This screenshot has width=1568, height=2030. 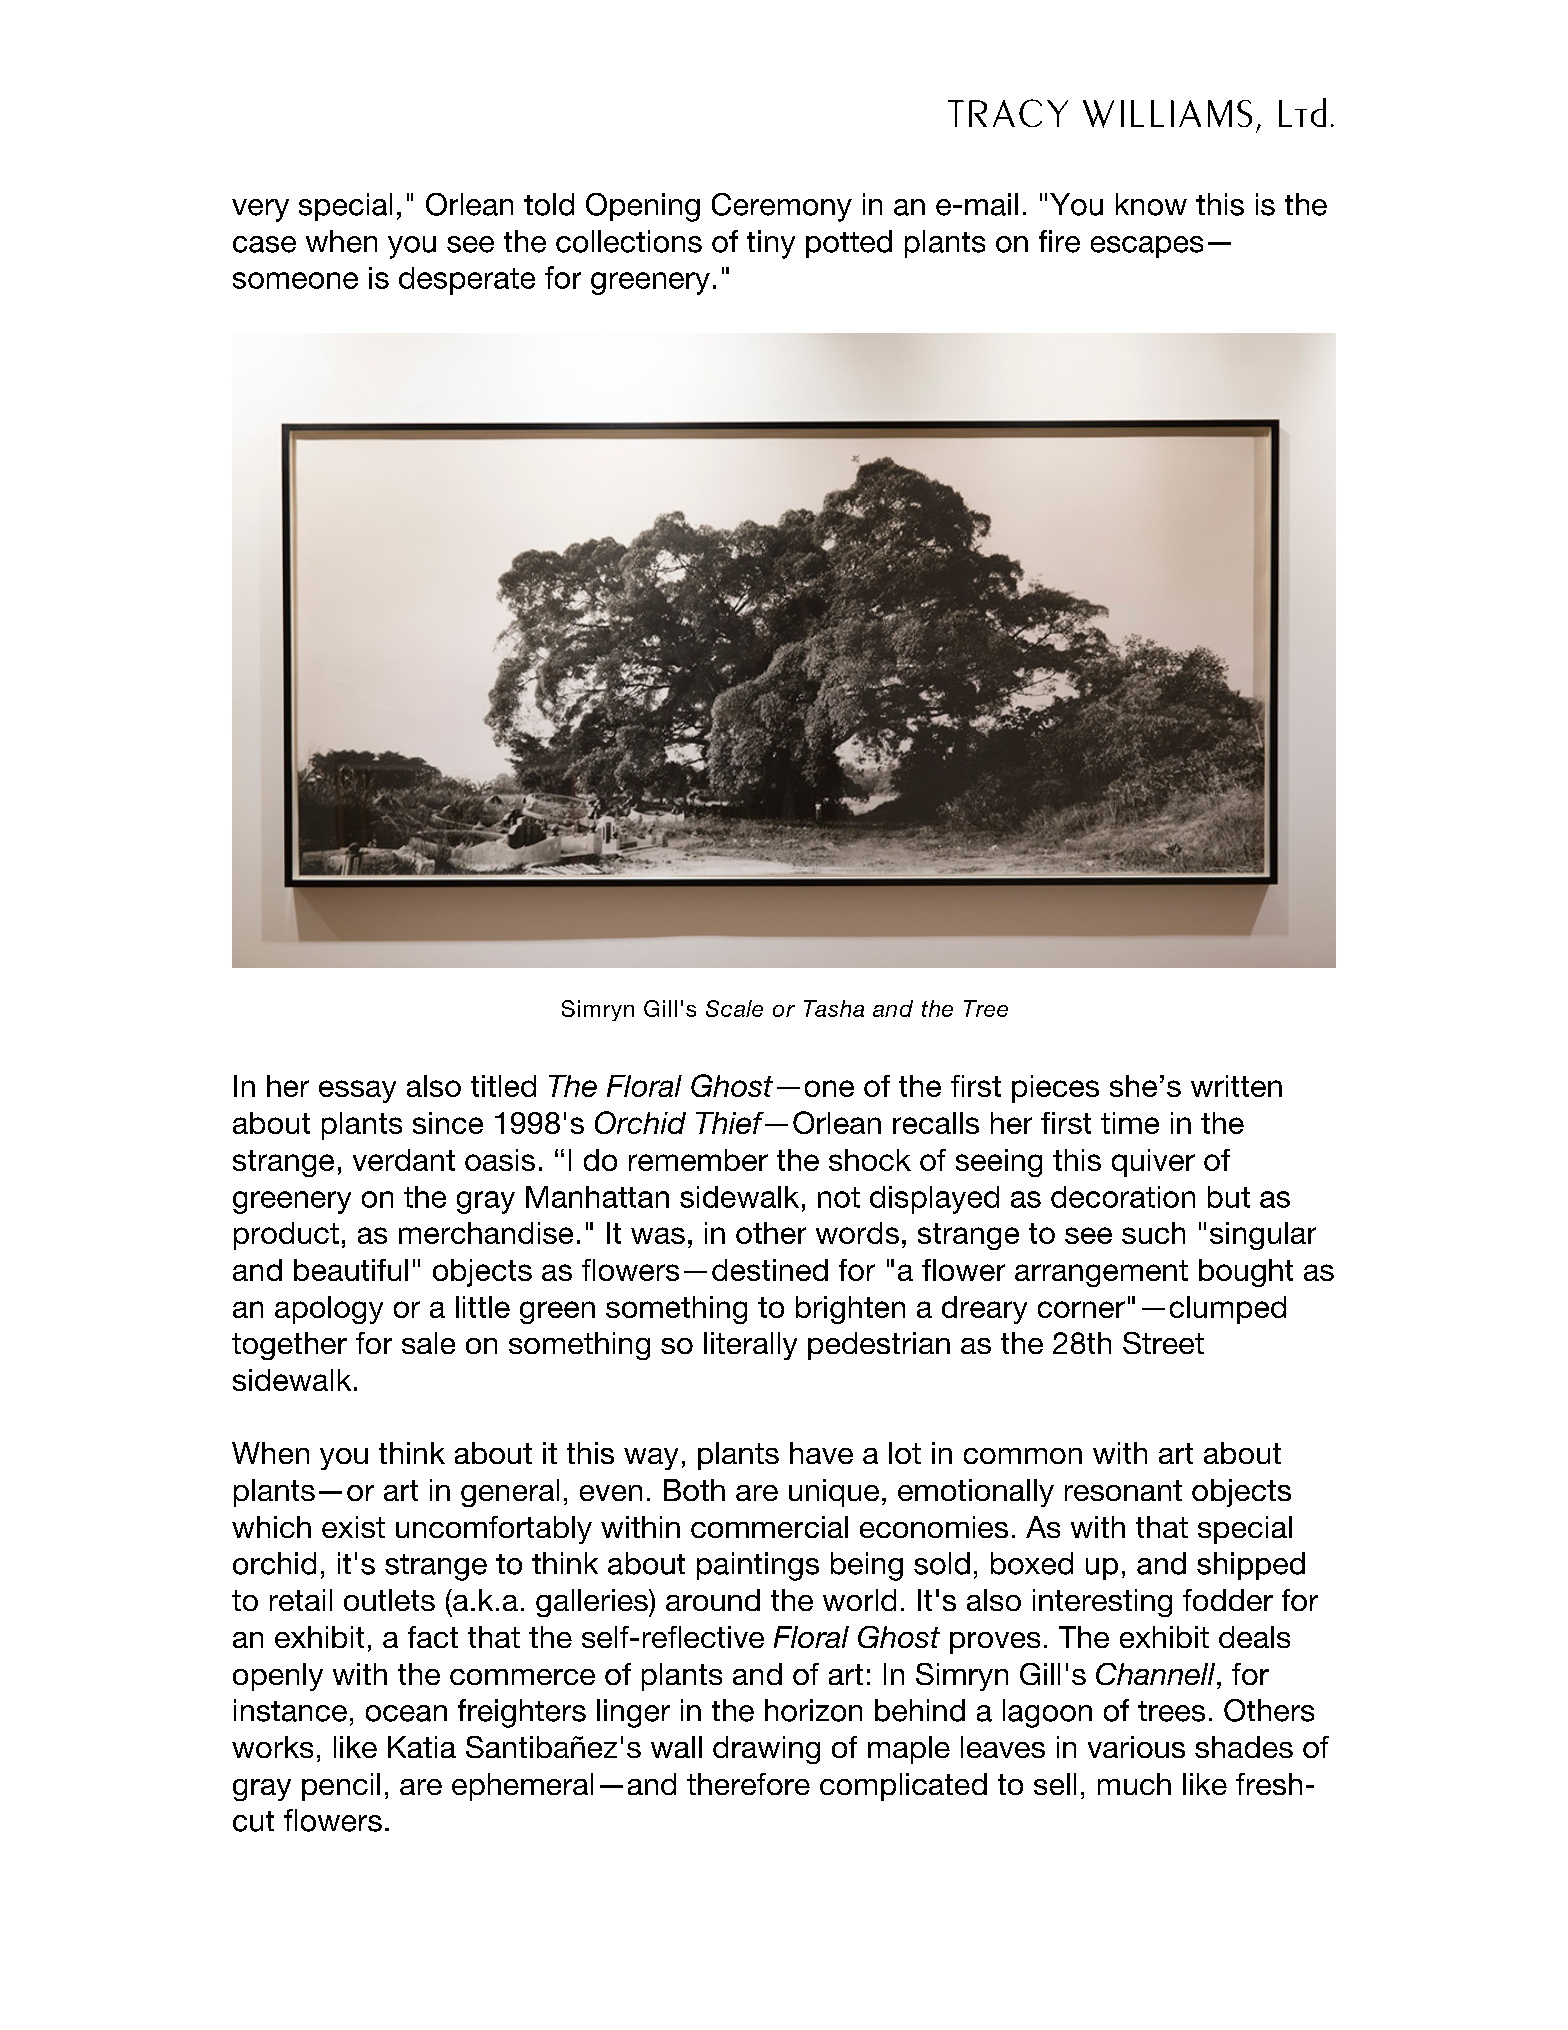 I want to click on resonant, so click(x=1123, y=1490).
